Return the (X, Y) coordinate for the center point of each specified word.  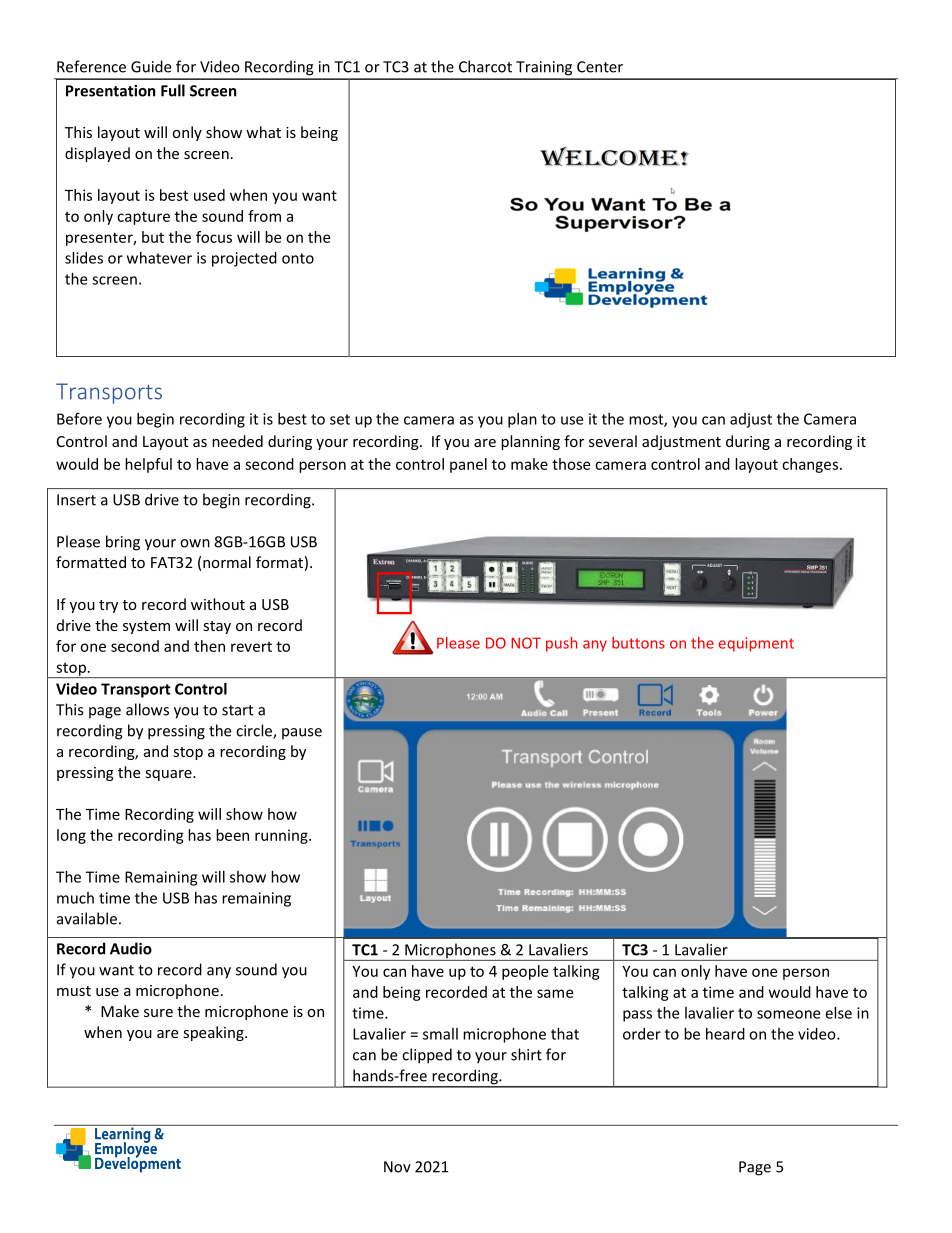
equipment (756, 644)
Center (600, 67)
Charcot (485, 66)
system (146, 627)
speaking (214, 1033)
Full (173, 90)
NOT (526, 643)
